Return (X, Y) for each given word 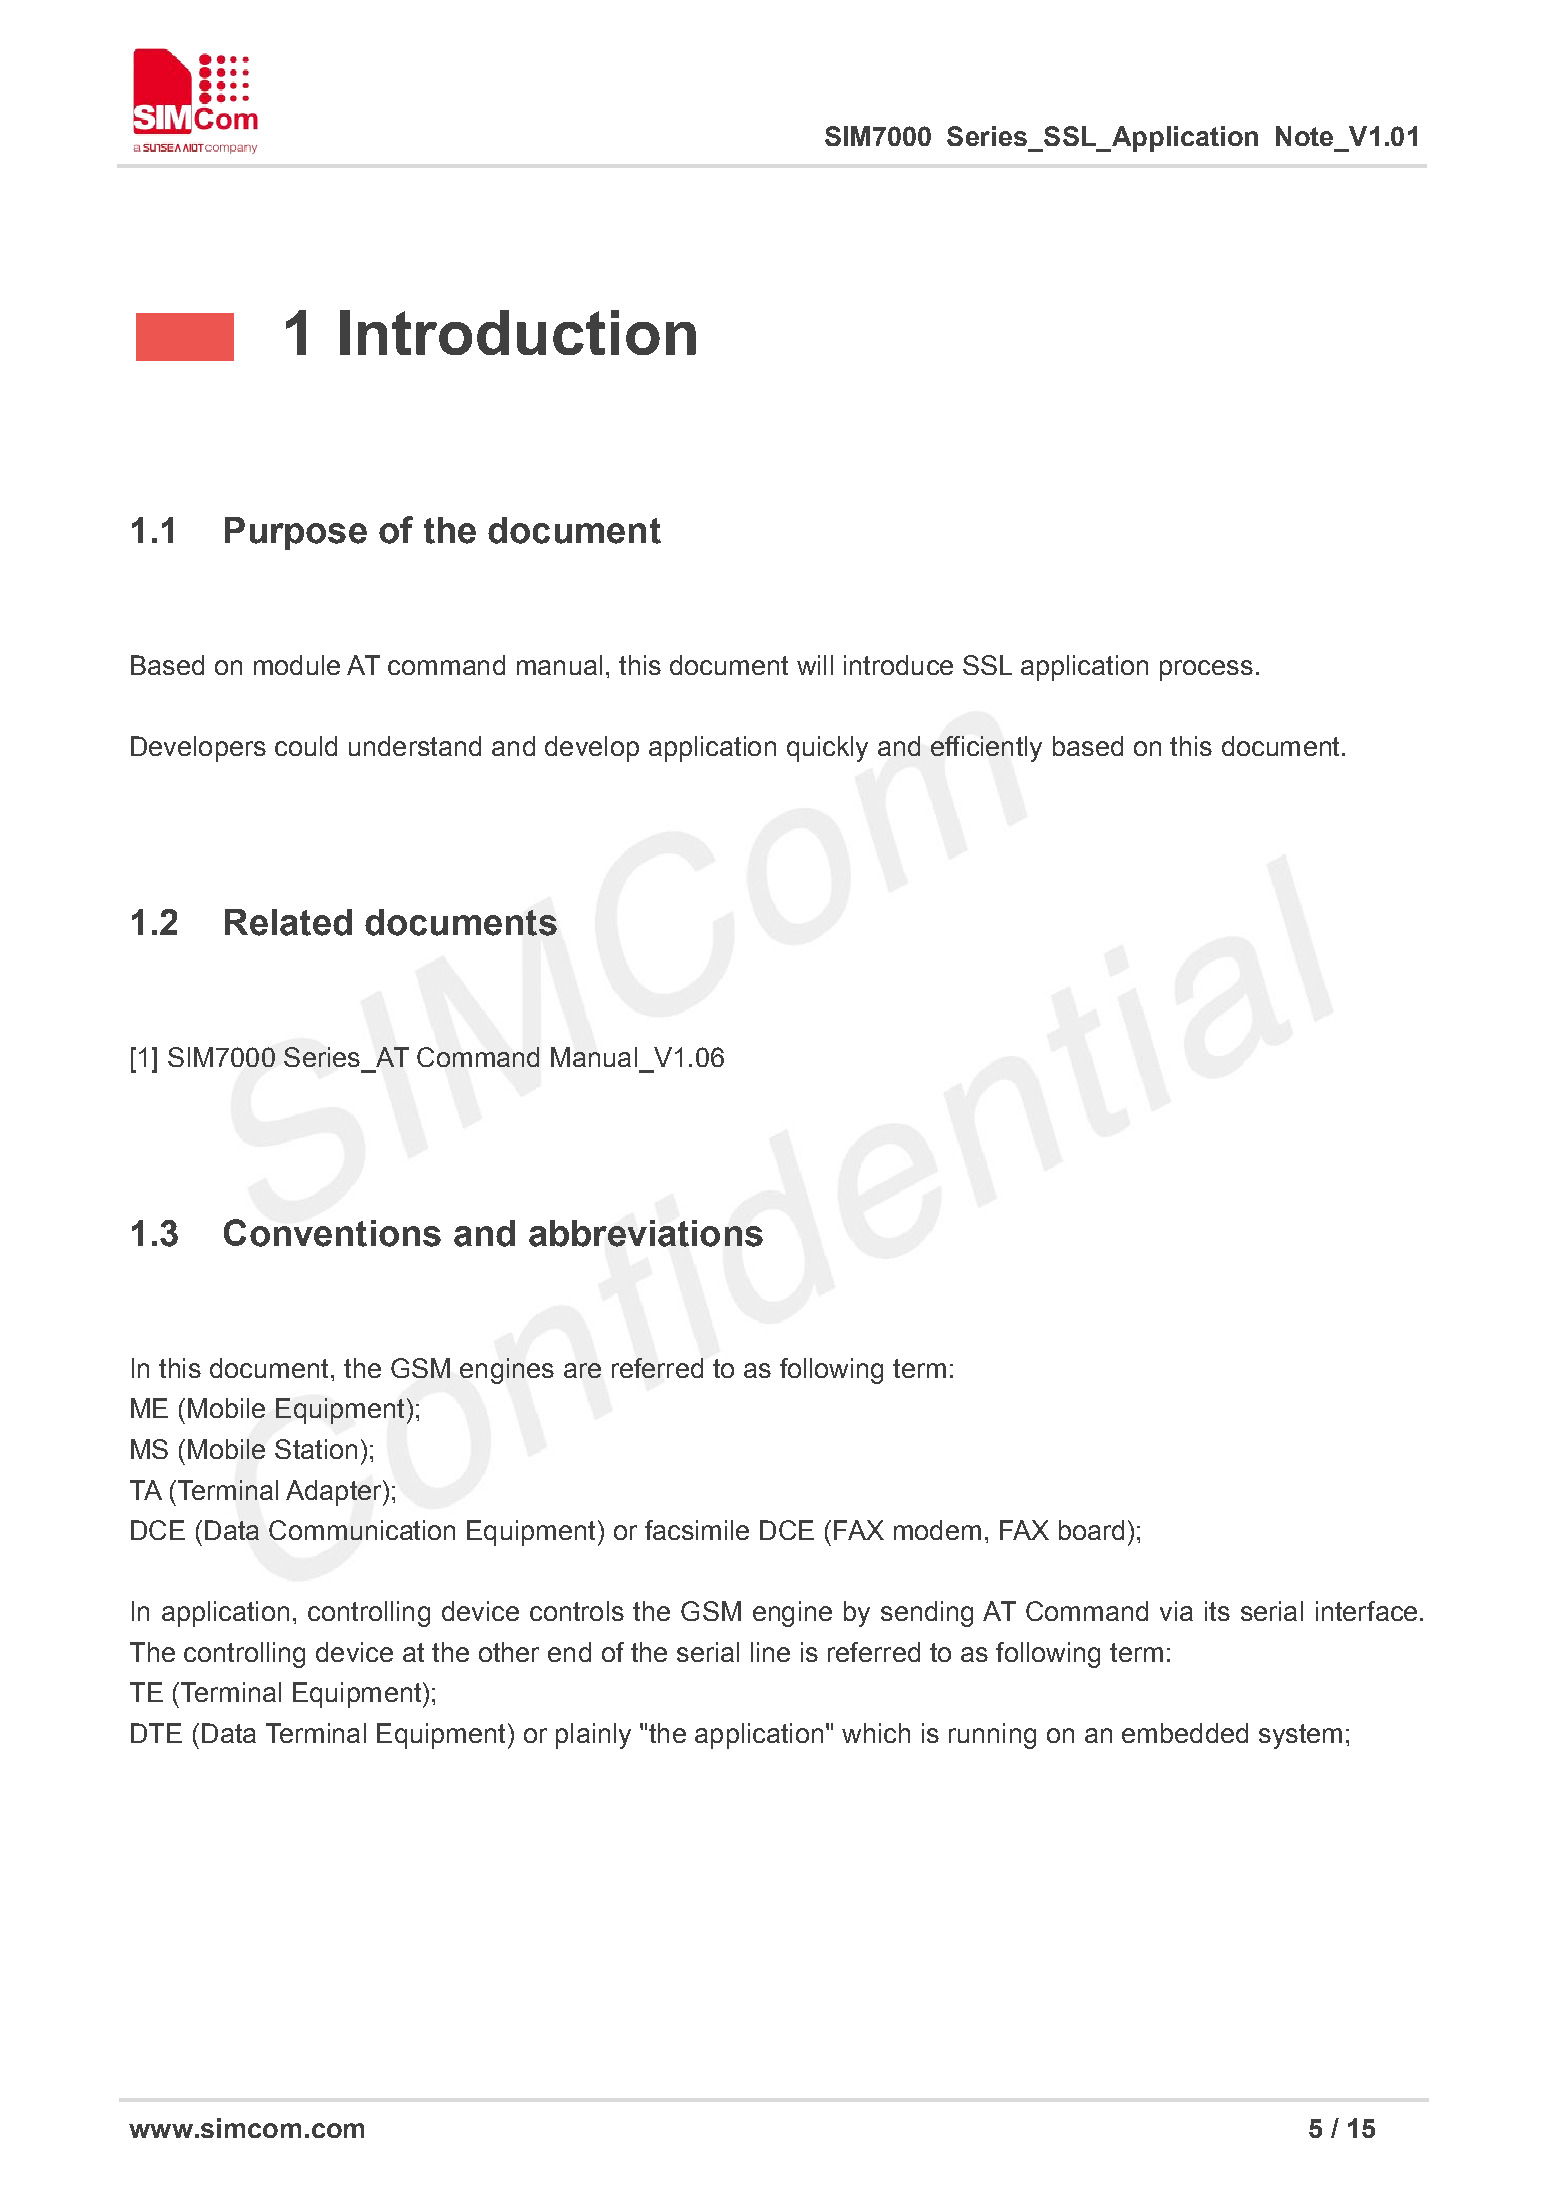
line (770, 1652)
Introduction (518, 332)
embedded (1185, 1733)
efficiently (986, 749)
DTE (156, 1733)
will (815, 665)
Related (288, 922)
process (1206, 670)
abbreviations (646, 1233)
